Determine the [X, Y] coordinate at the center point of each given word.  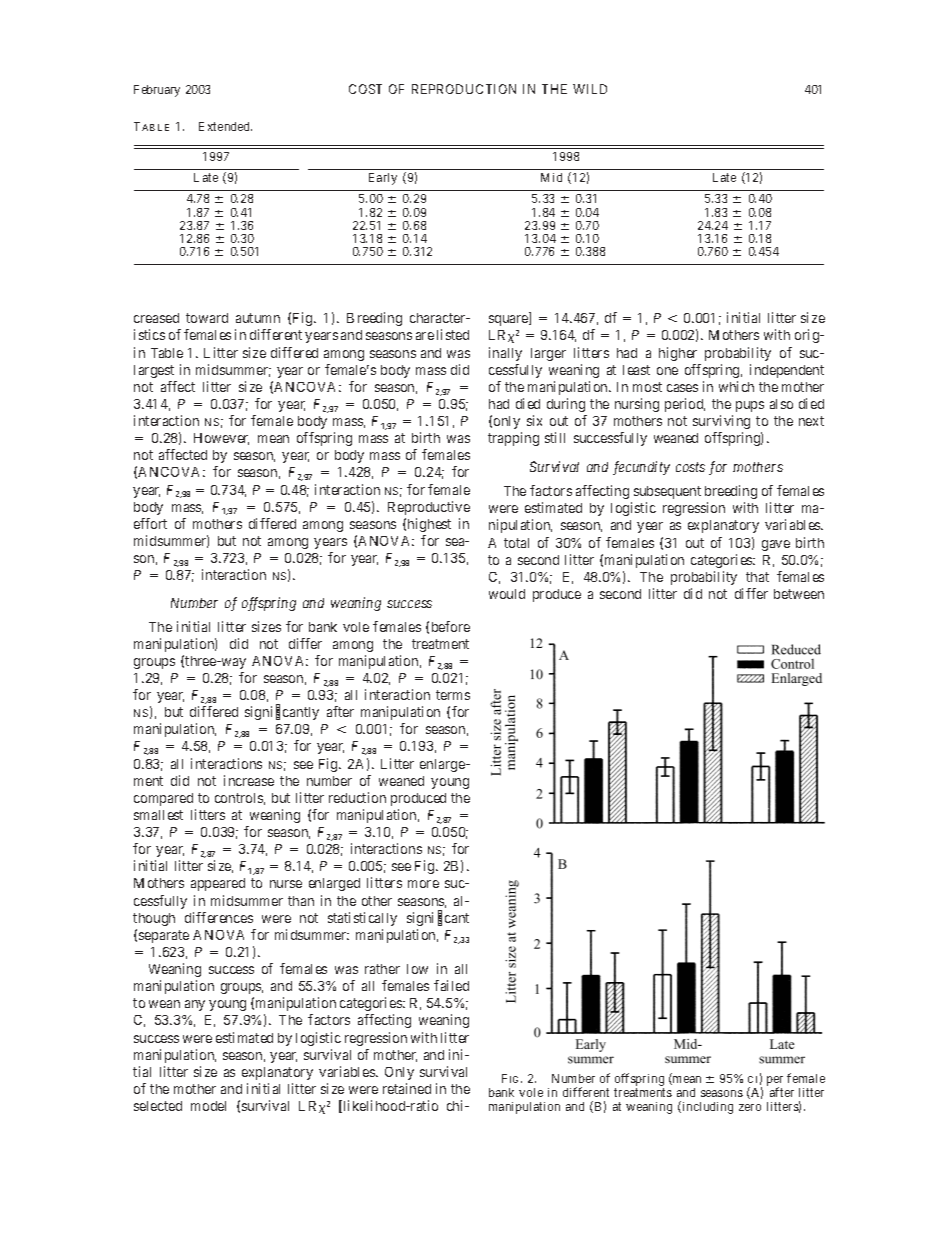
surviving [721, 422]
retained [407, 1088]
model [208, 1106]
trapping [513, 439]
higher [678, 354]
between [799, 594]
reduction [357, 797]
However [221, 439]
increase [249, 780]
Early [383, 179]
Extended [225, 126]
